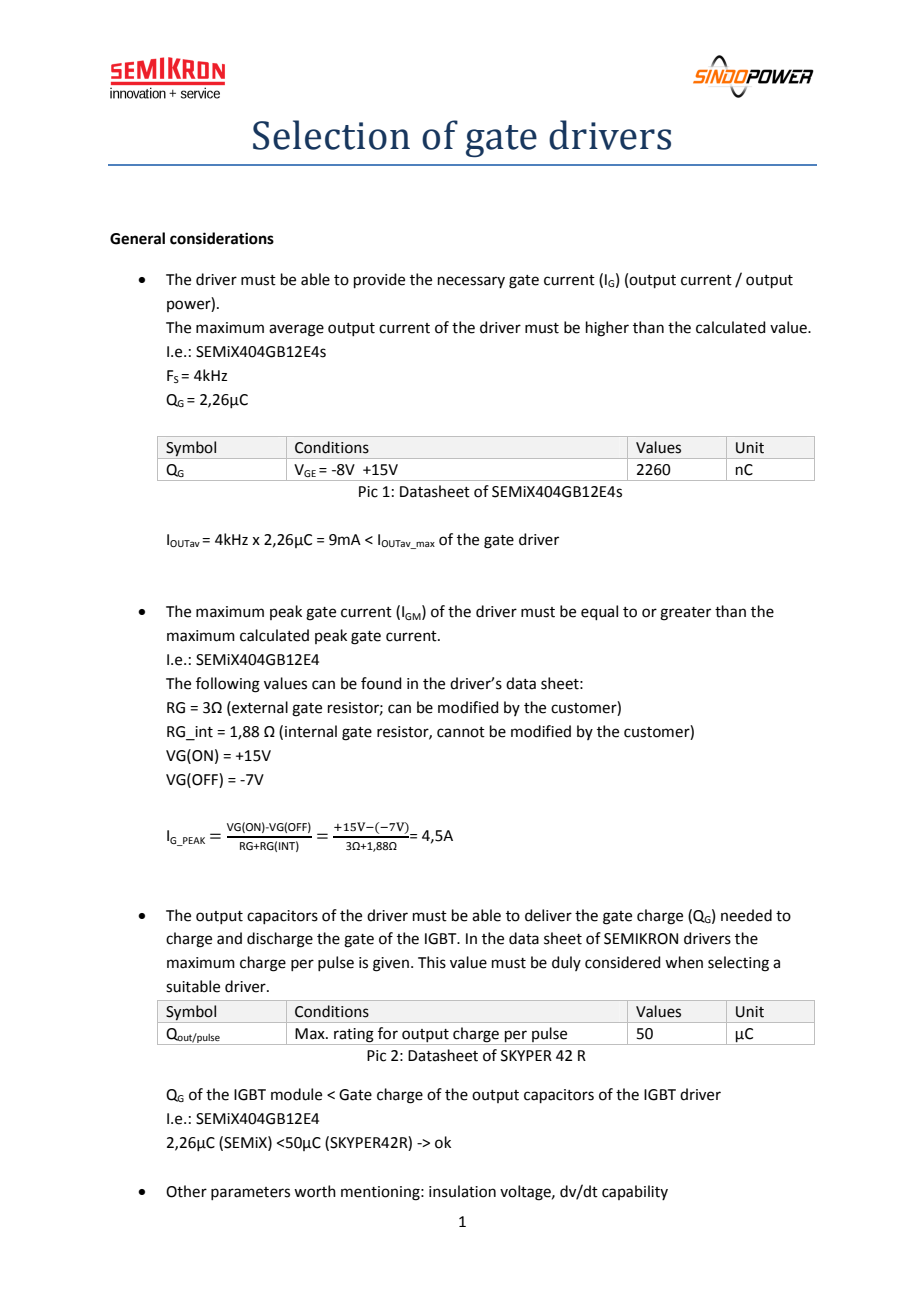  Describe the element at coordinates (228, 685) in the screenshot. I see `following` at that location.
